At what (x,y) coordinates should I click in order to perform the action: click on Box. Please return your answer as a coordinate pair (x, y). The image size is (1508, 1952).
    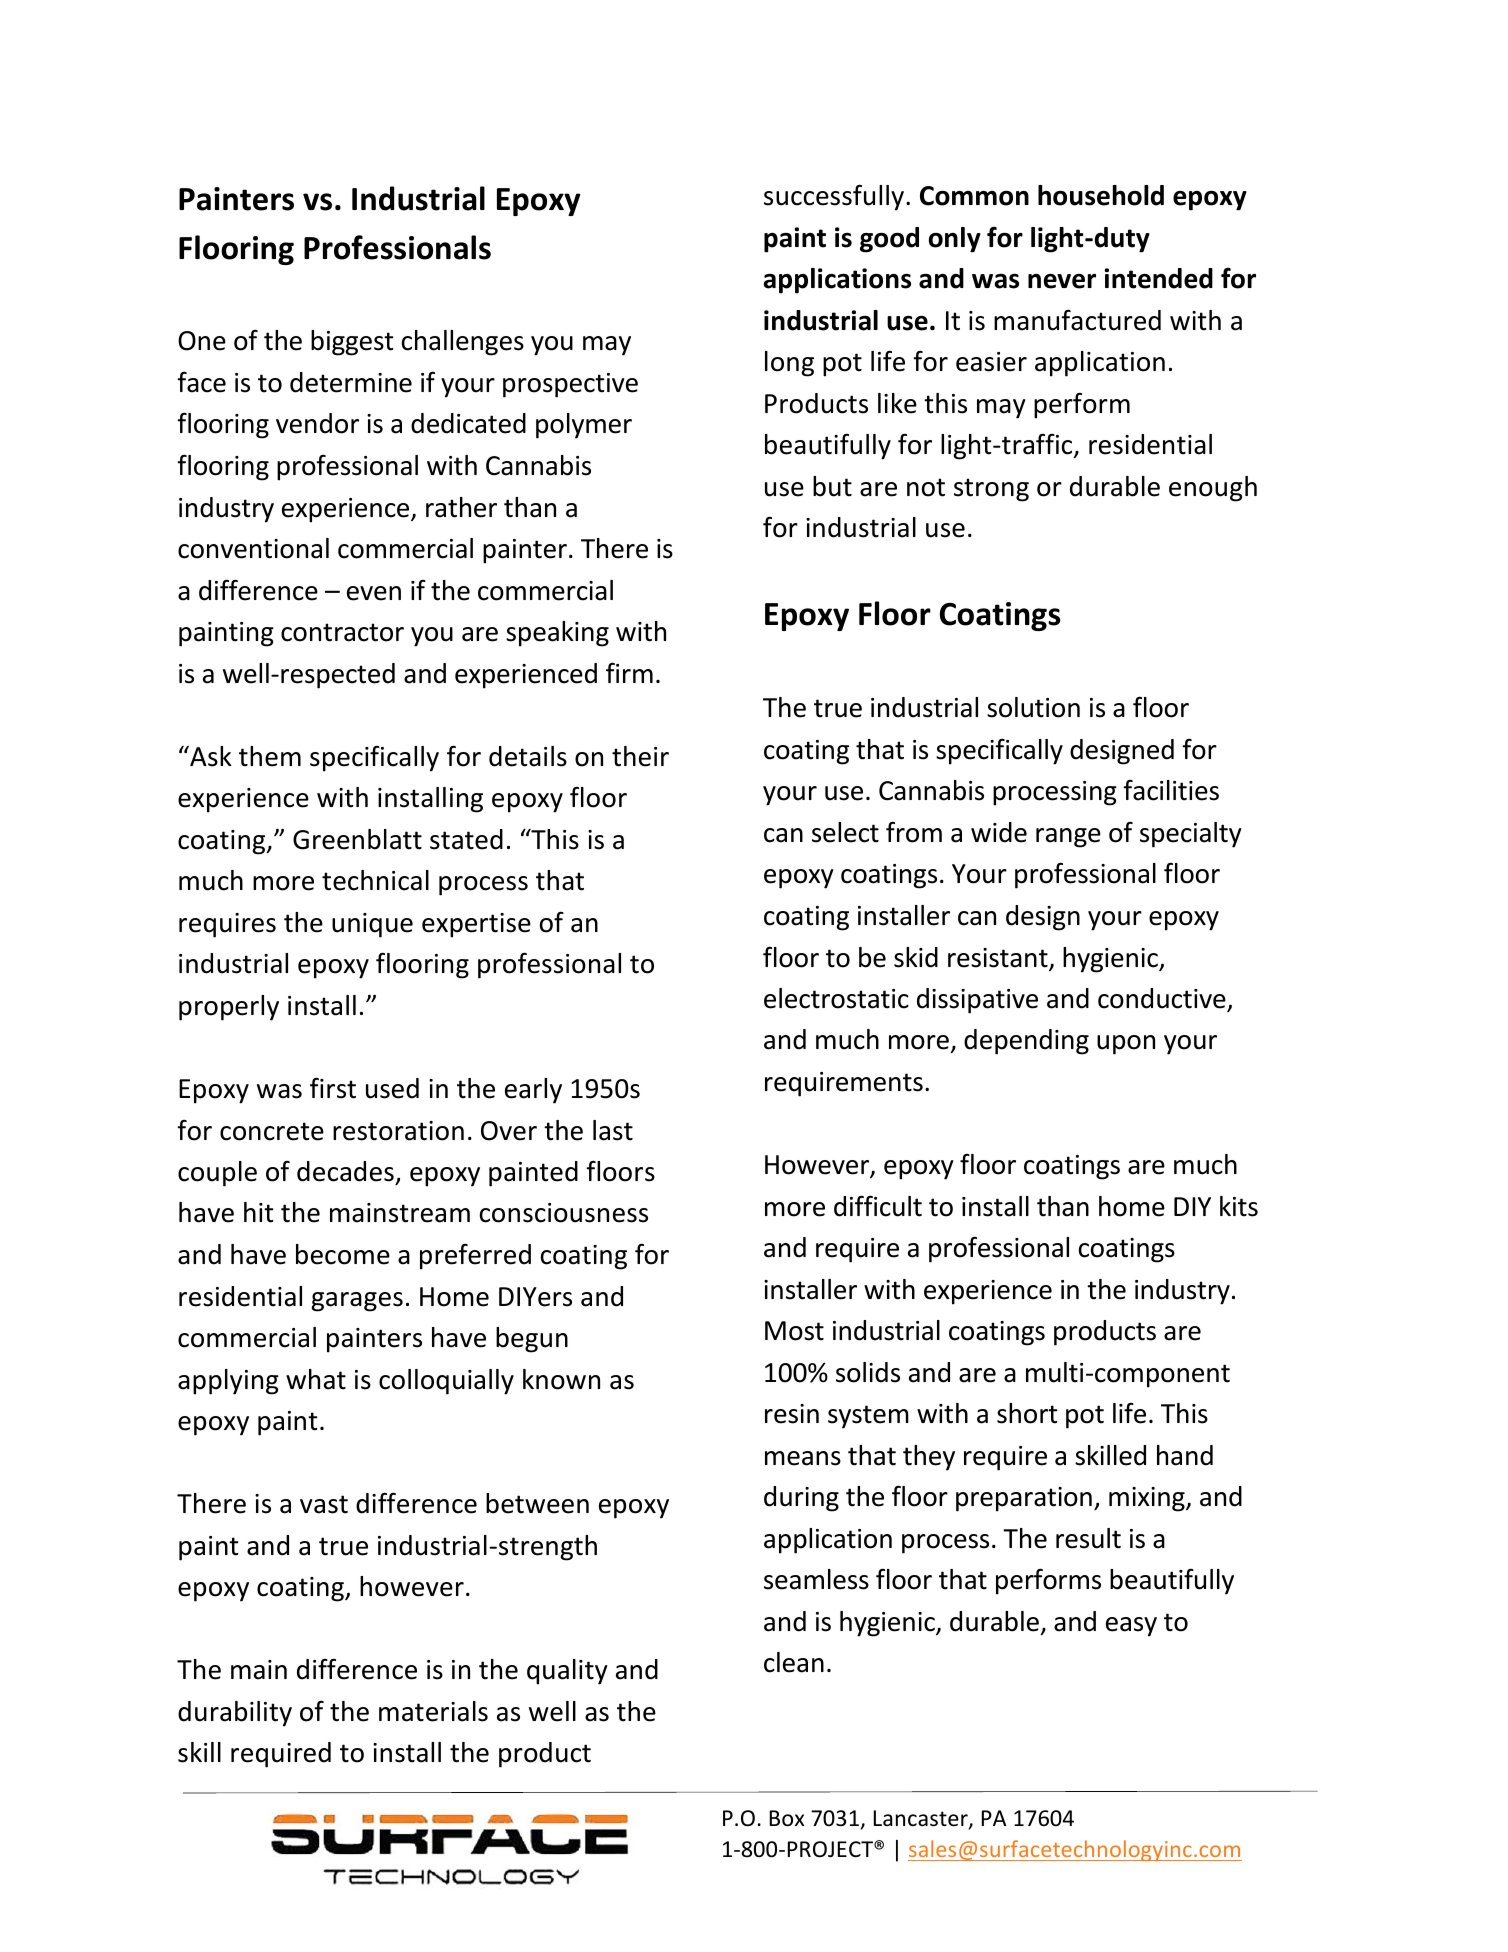
    Looking at the image, I should click on (787, 1818).
